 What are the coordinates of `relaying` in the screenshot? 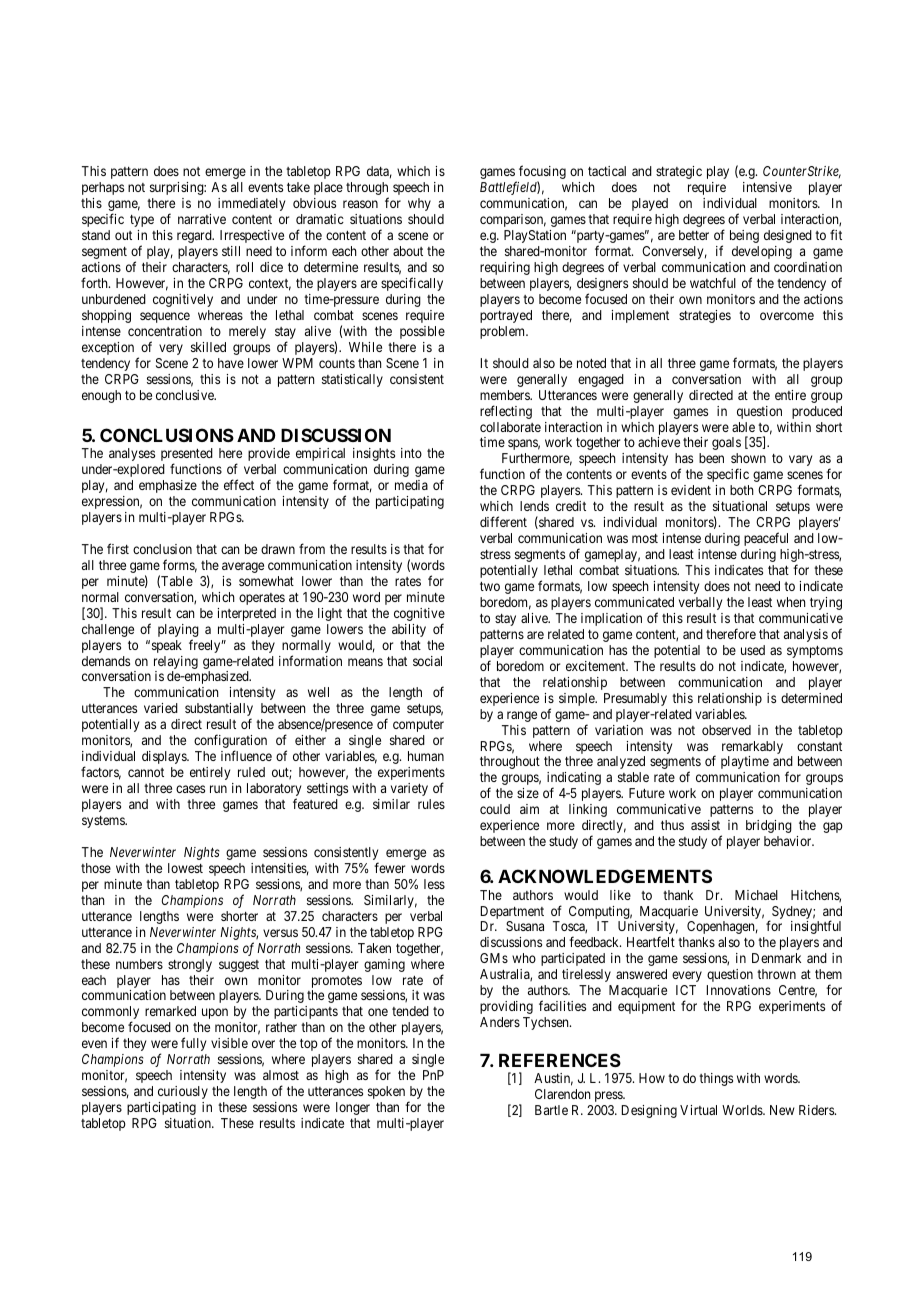 It's located at (176, 662).
